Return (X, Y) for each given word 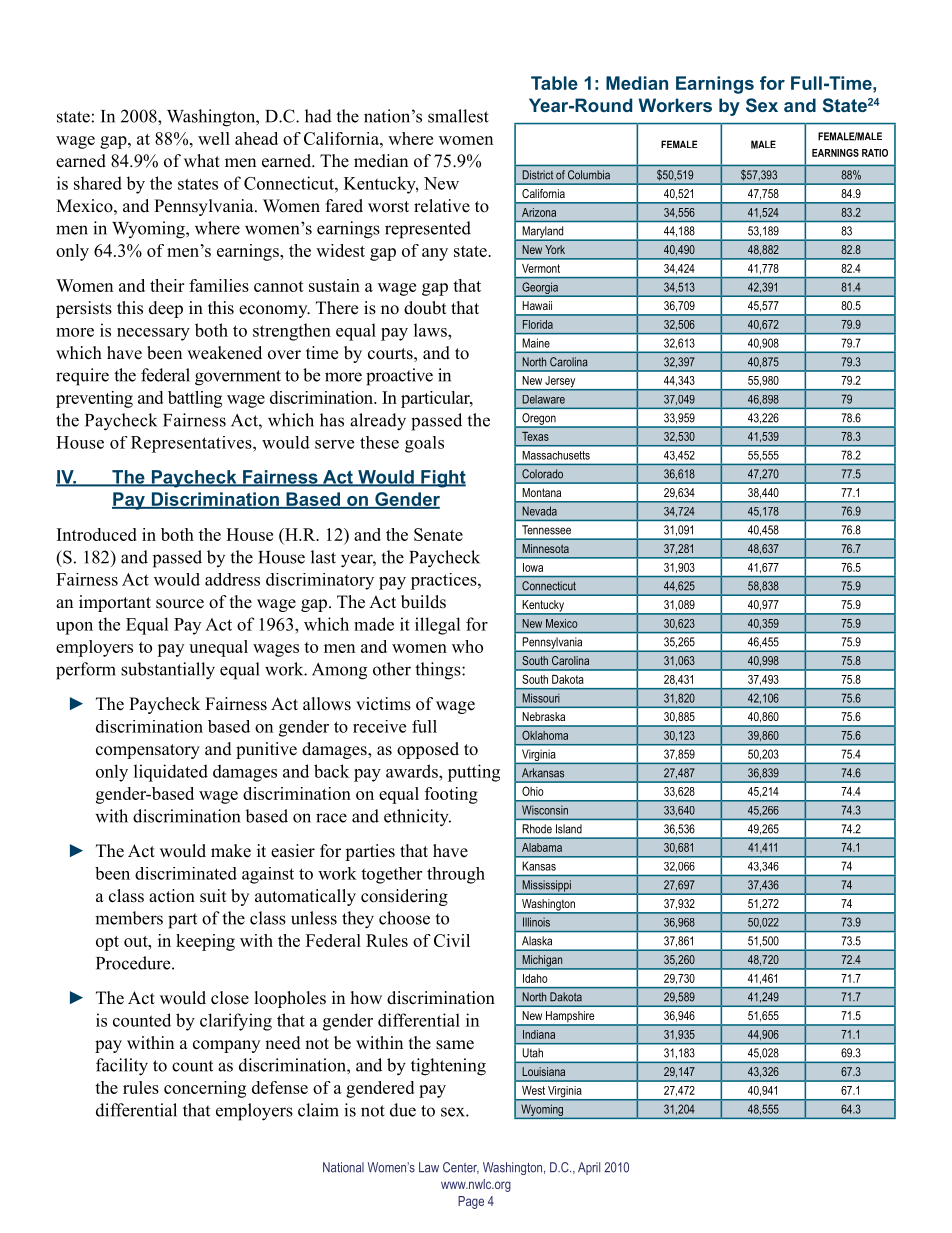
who (467, 646)
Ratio (875, 153)
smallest (458, 116)
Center (461, 1168)
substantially (168, 671)
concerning (205, 1089)
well (214, 138)
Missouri (541, 698)
